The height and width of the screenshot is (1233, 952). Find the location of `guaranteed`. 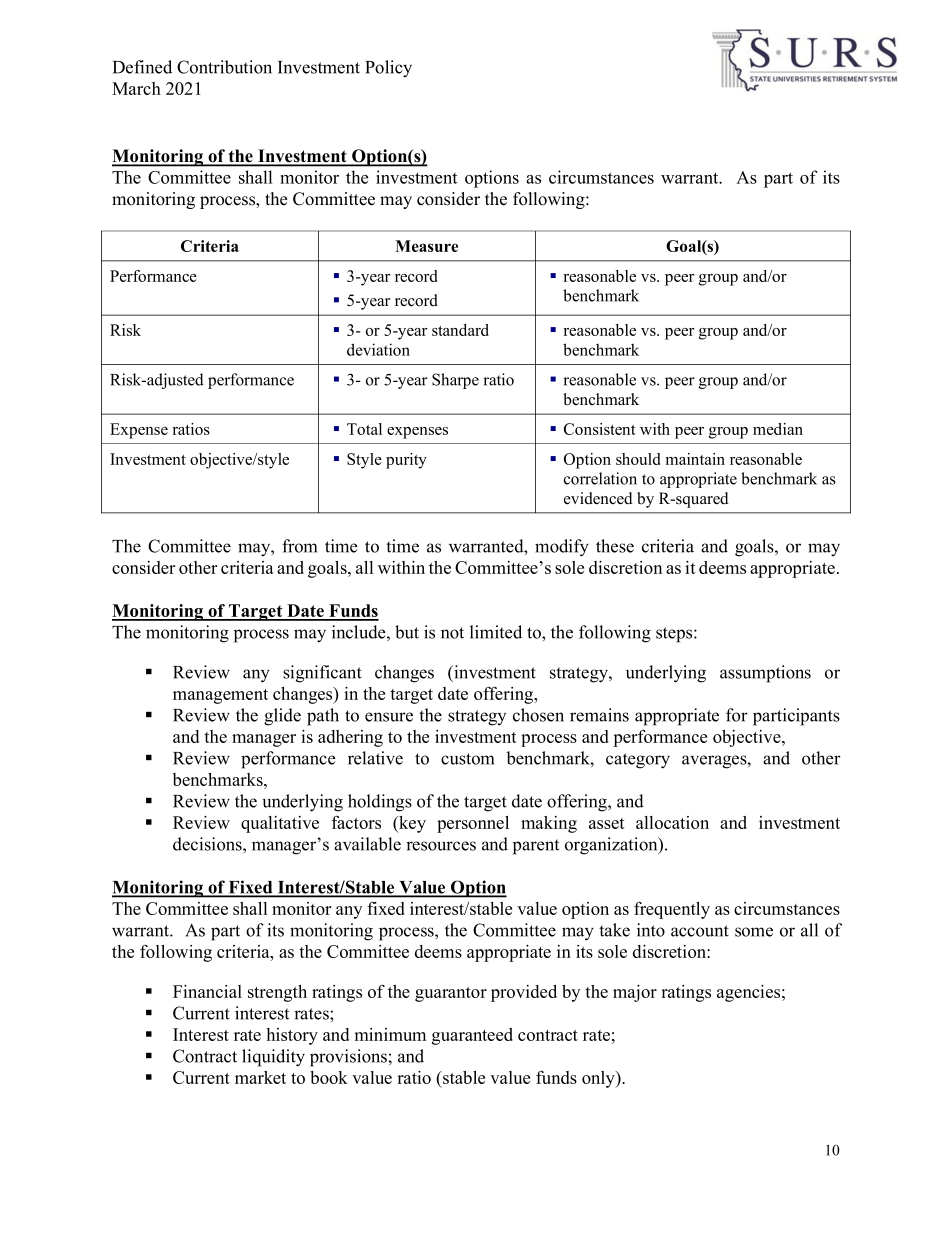

guaranteed is located at coordinates (472, 1036).
